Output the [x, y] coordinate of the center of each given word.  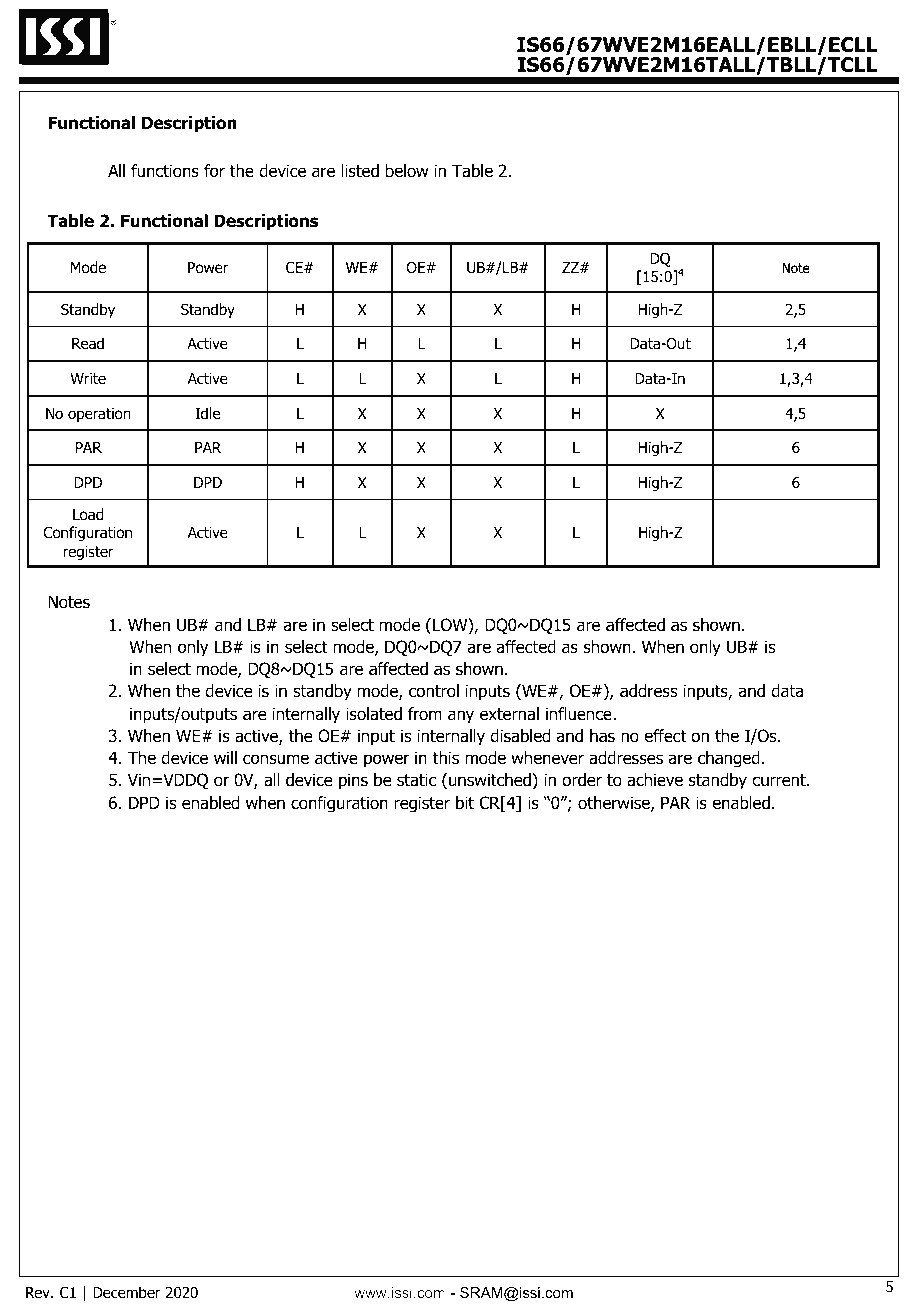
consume [276, 759]
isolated [374, 714]
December [127, 1292]
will [225, 757]
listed [360, 171]
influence [580, 714]
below [407, 171]
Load [88, 514]
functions [165, 171]
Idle [207, 413]
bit [465, 802]
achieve [655, 780]
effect [665, 736]
